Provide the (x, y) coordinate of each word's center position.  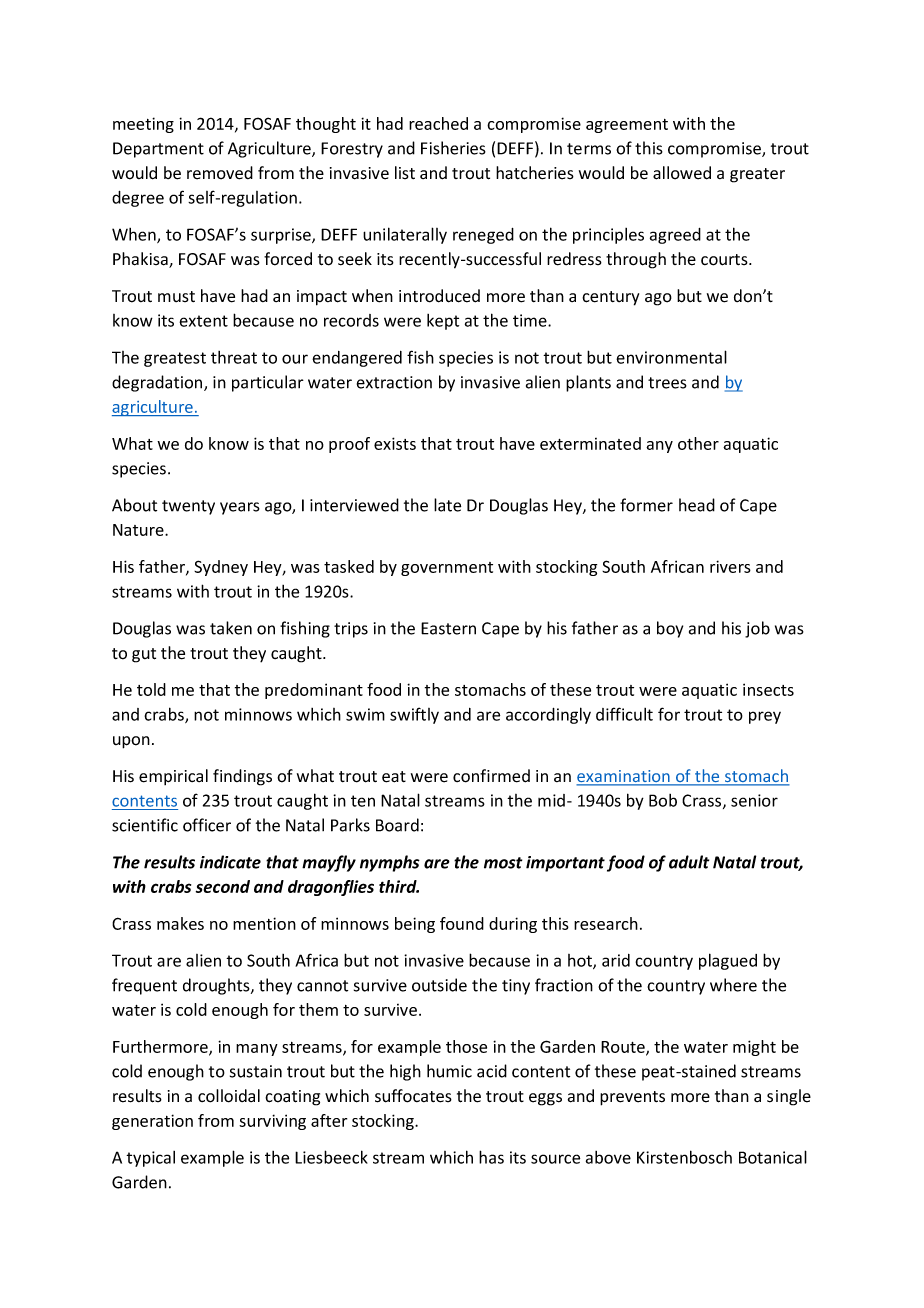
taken (231, 628)
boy (670, 629)
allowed (682, 173)
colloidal (229, 1096)
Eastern (448, 628)
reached (438, 123)
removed (220, 173)
